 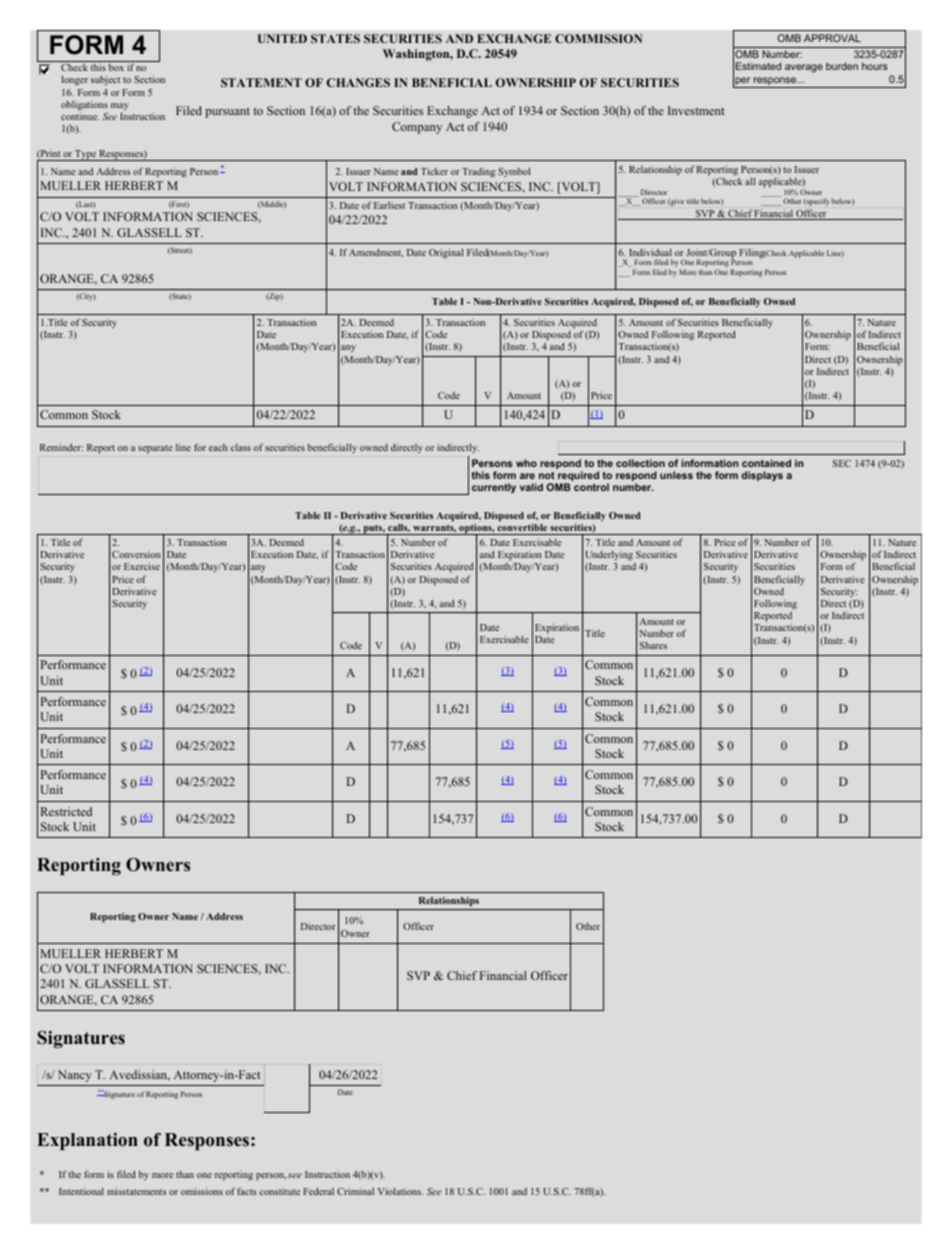 What do you see at coordinates (762, 476) in the screenshot?
I see `displays` at bounding box center [762, 476].
